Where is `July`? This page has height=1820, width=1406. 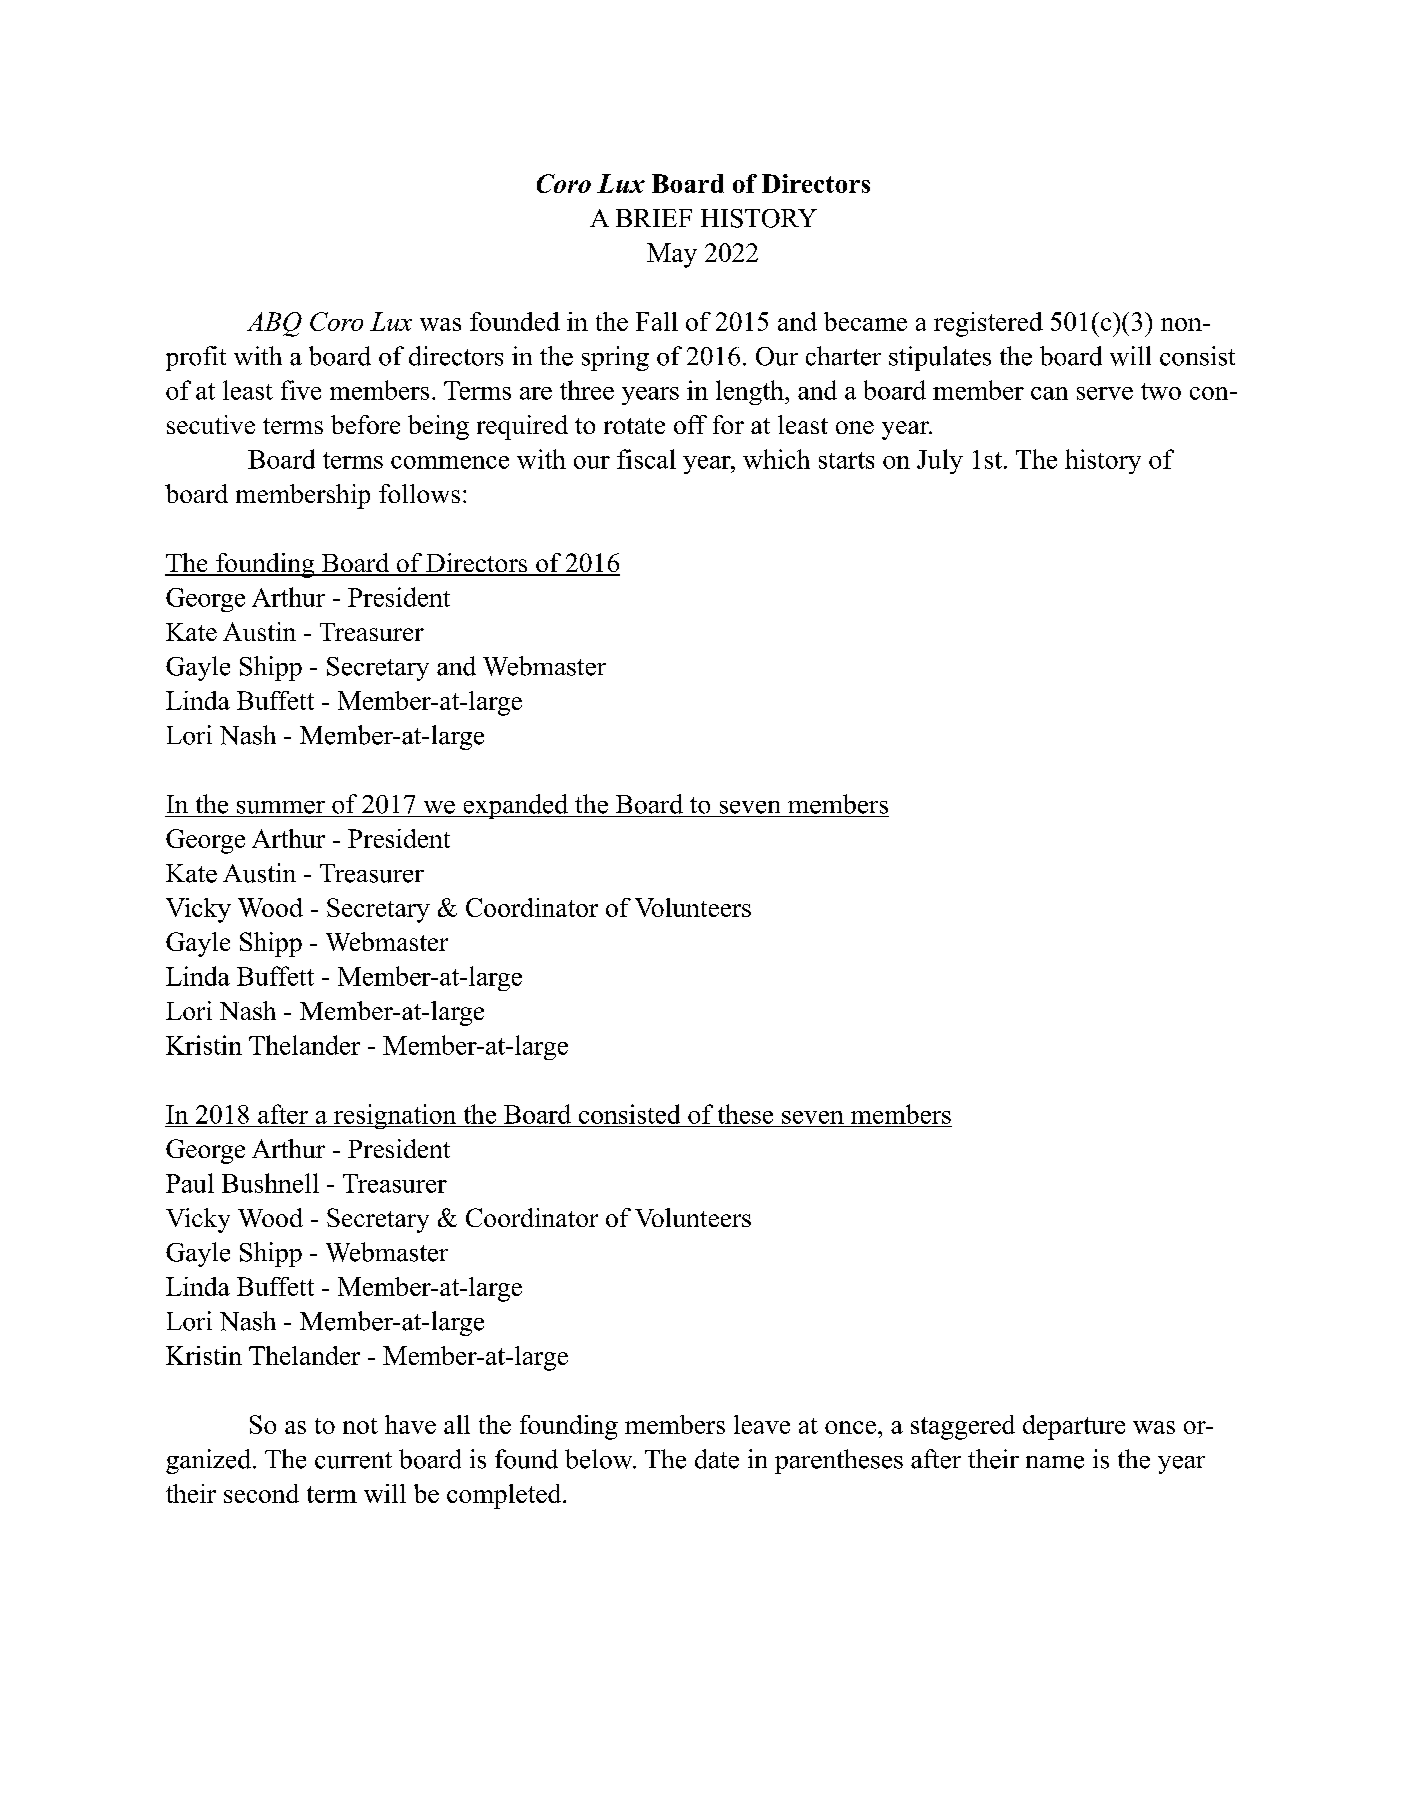 July is located at coordinates (940, 461).
